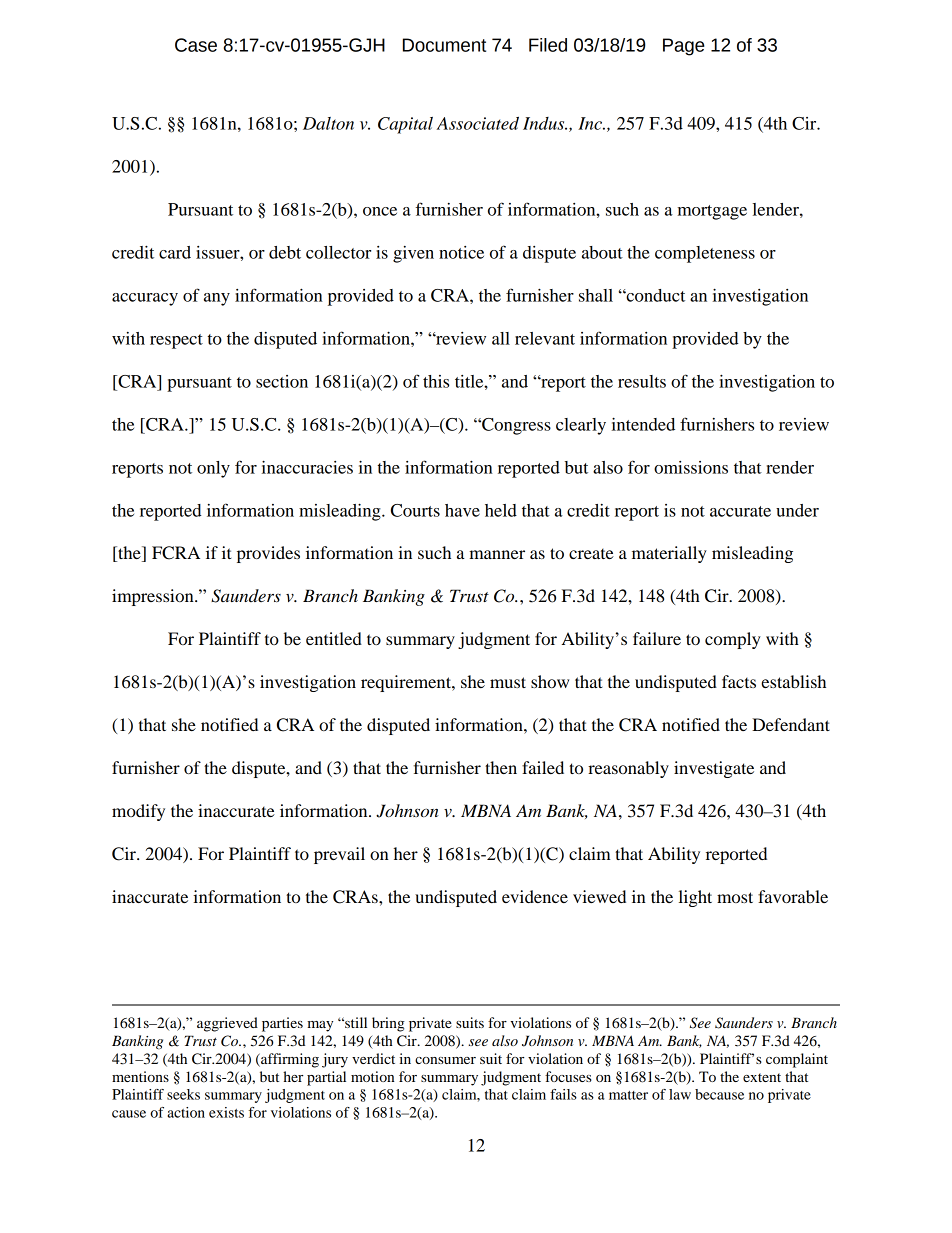 The image size is (952, 1233). What do you see at coordinates (714, 769) in the image?
I see `investigate` at bounding box center [714, 769].
